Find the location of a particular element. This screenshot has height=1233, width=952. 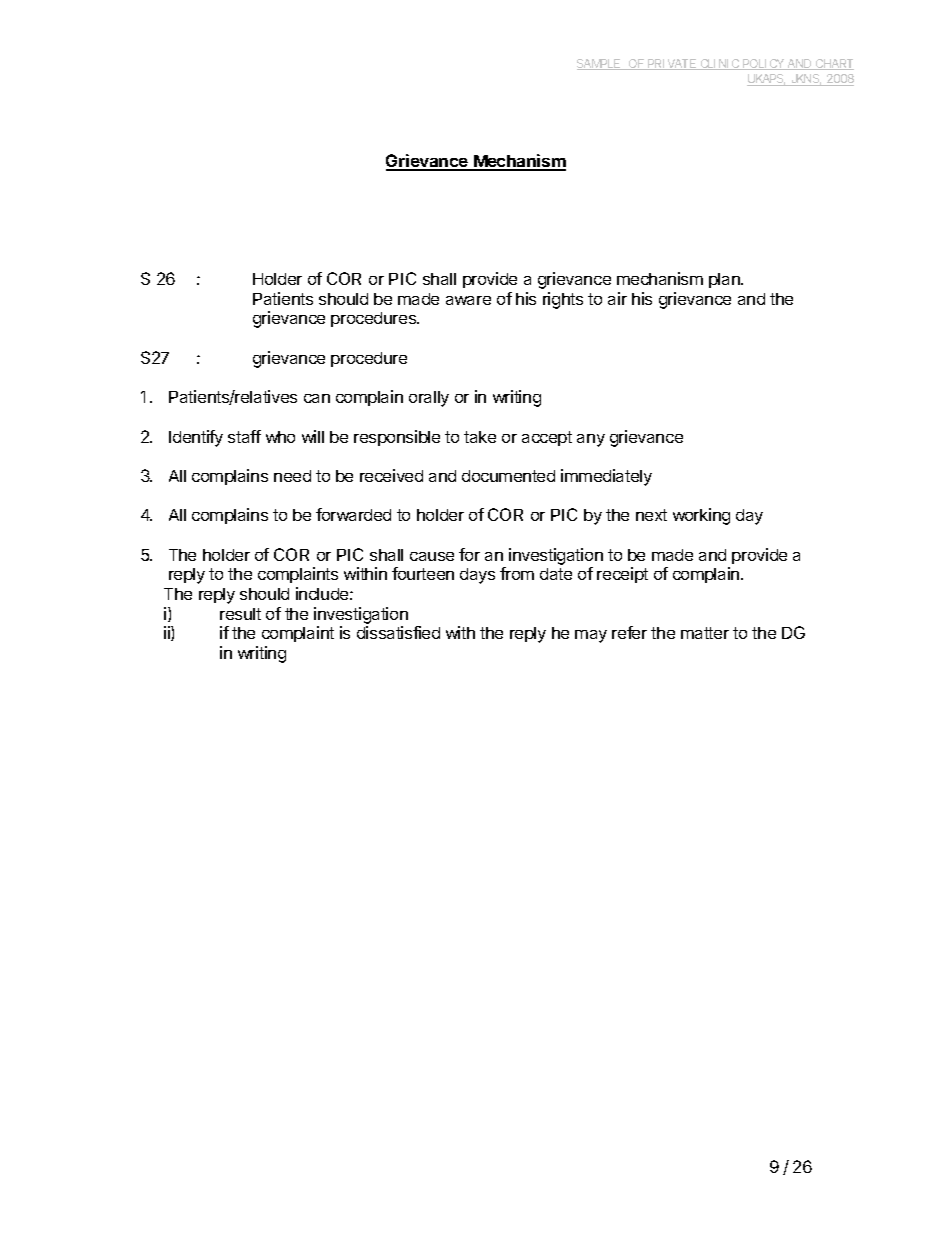

immediately is located at coordinates (606, 477).
